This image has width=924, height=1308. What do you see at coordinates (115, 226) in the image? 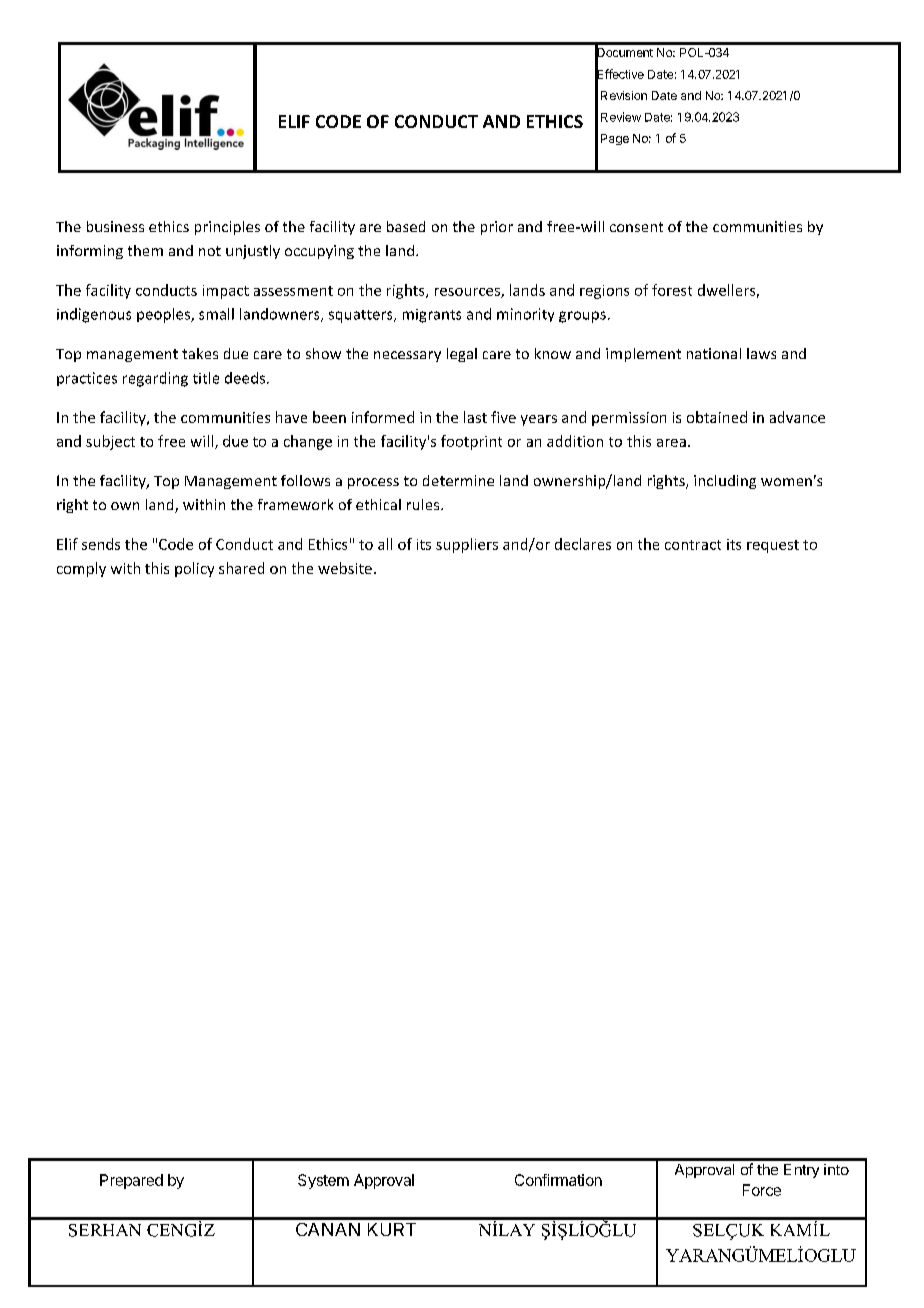
I see `business` at bounding box center [115, 226].
